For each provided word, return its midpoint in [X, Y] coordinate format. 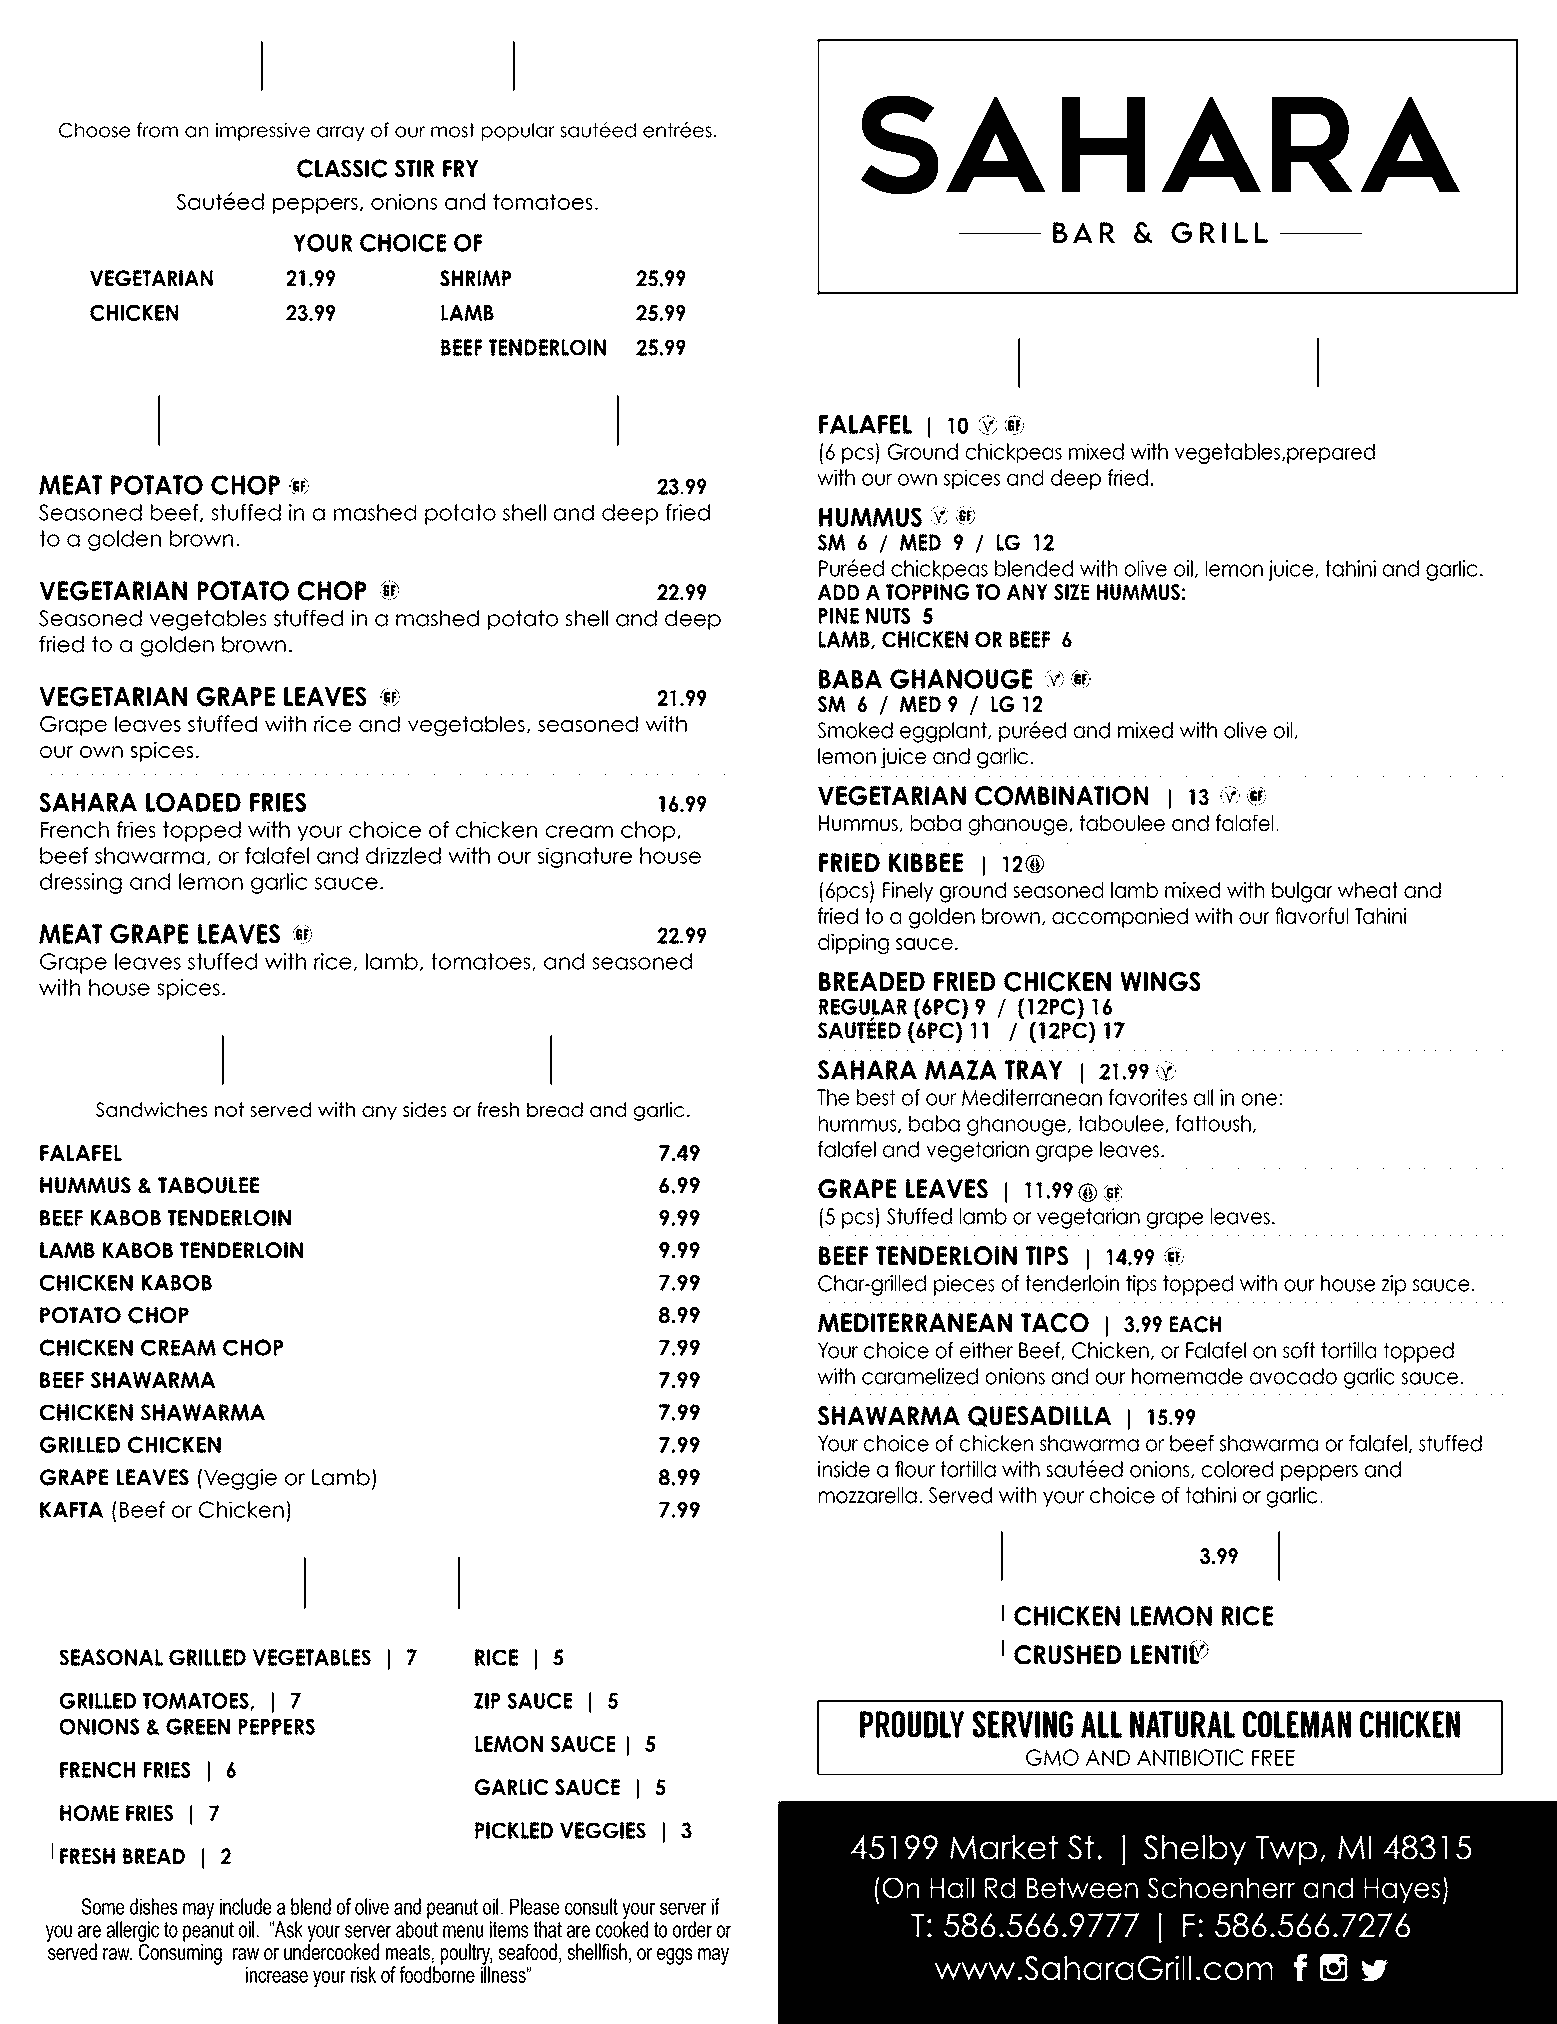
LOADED [193, 802]
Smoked [855, 730]
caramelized [920, 1376]
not [229, 1109]
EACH [1195, 1324]
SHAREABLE [1168, 364]
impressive [263, 131]
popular [518, 132]
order [692, 1929]
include [245, 1906]
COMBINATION [1061, 796]
